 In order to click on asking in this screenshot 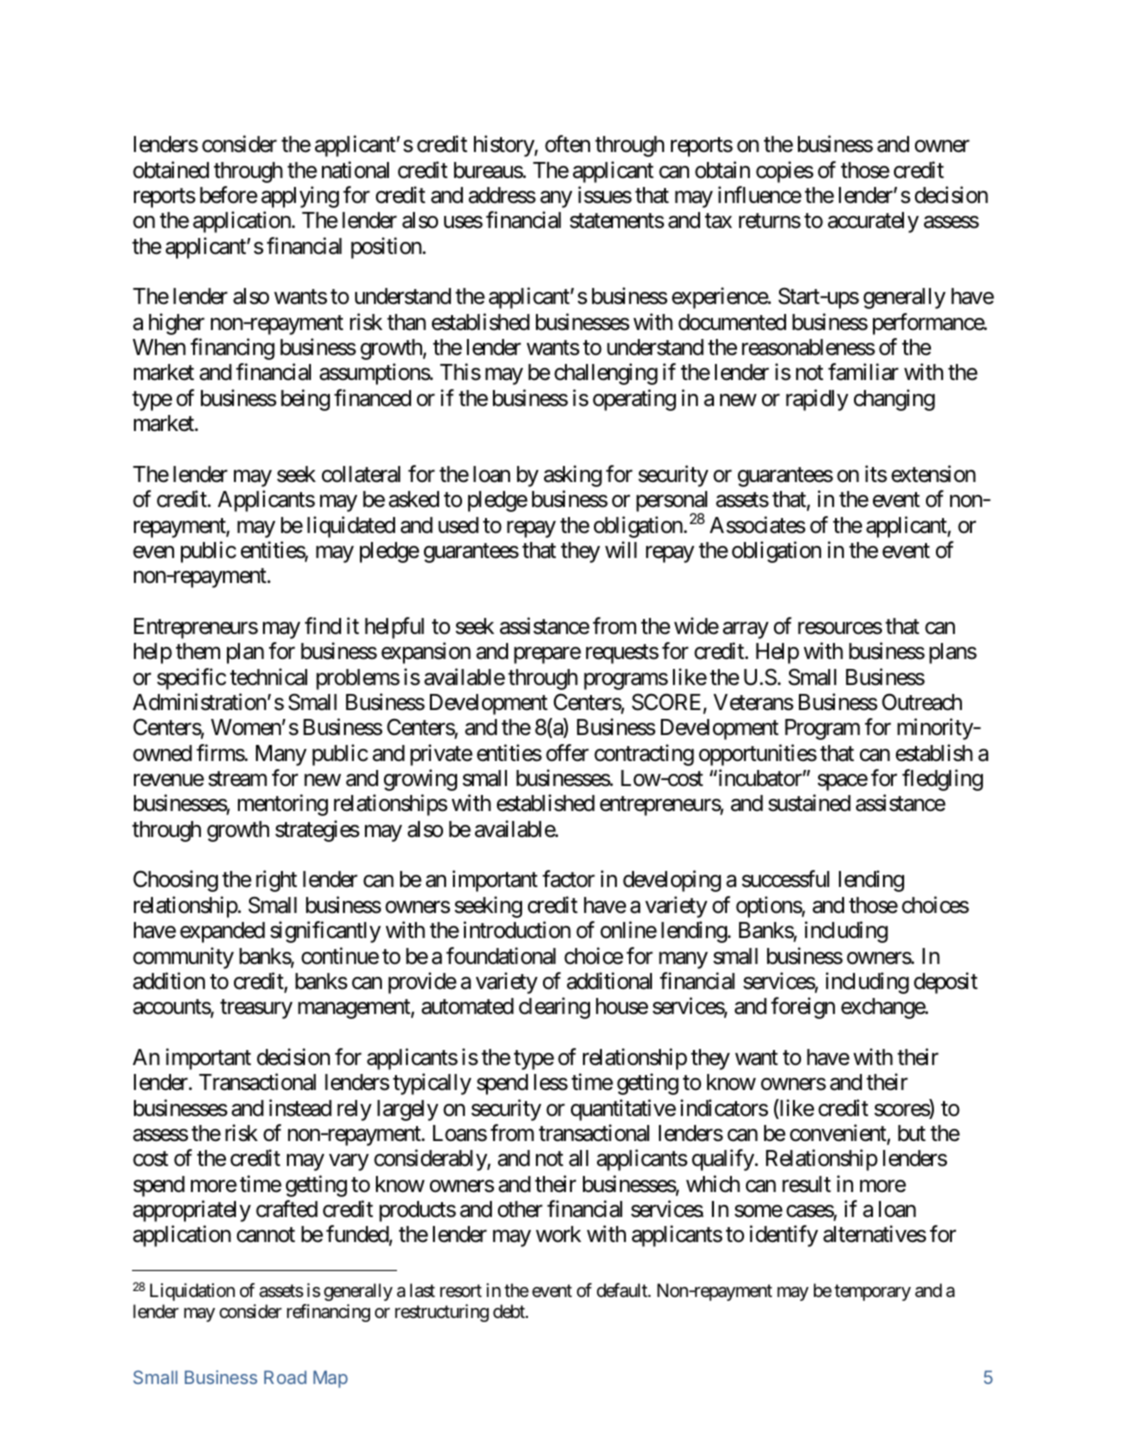, I will do `click(573, 476)`.
